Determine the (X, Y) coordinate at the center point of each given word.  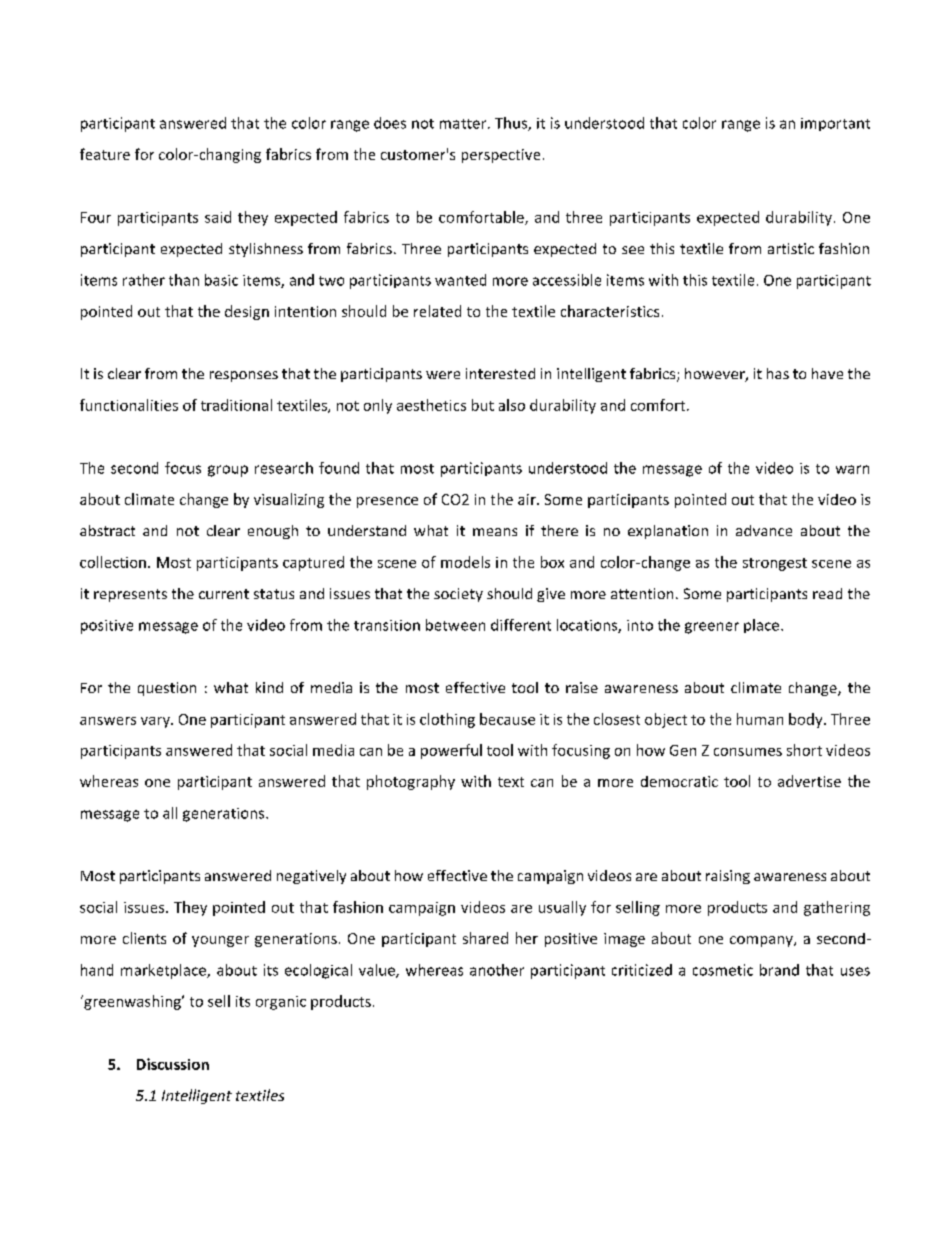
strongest (775, 564)
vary (156, 722)
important (835, 124)
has (778, 373)
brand (779, 970)
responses (244, 376)
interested (500, 373)
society (458, 595)
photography (411, 782)
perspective (501, 156)
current (224, 594)
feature (105, 154)
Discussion (173, 1064)
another (497, 970)
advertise (809, 781)
